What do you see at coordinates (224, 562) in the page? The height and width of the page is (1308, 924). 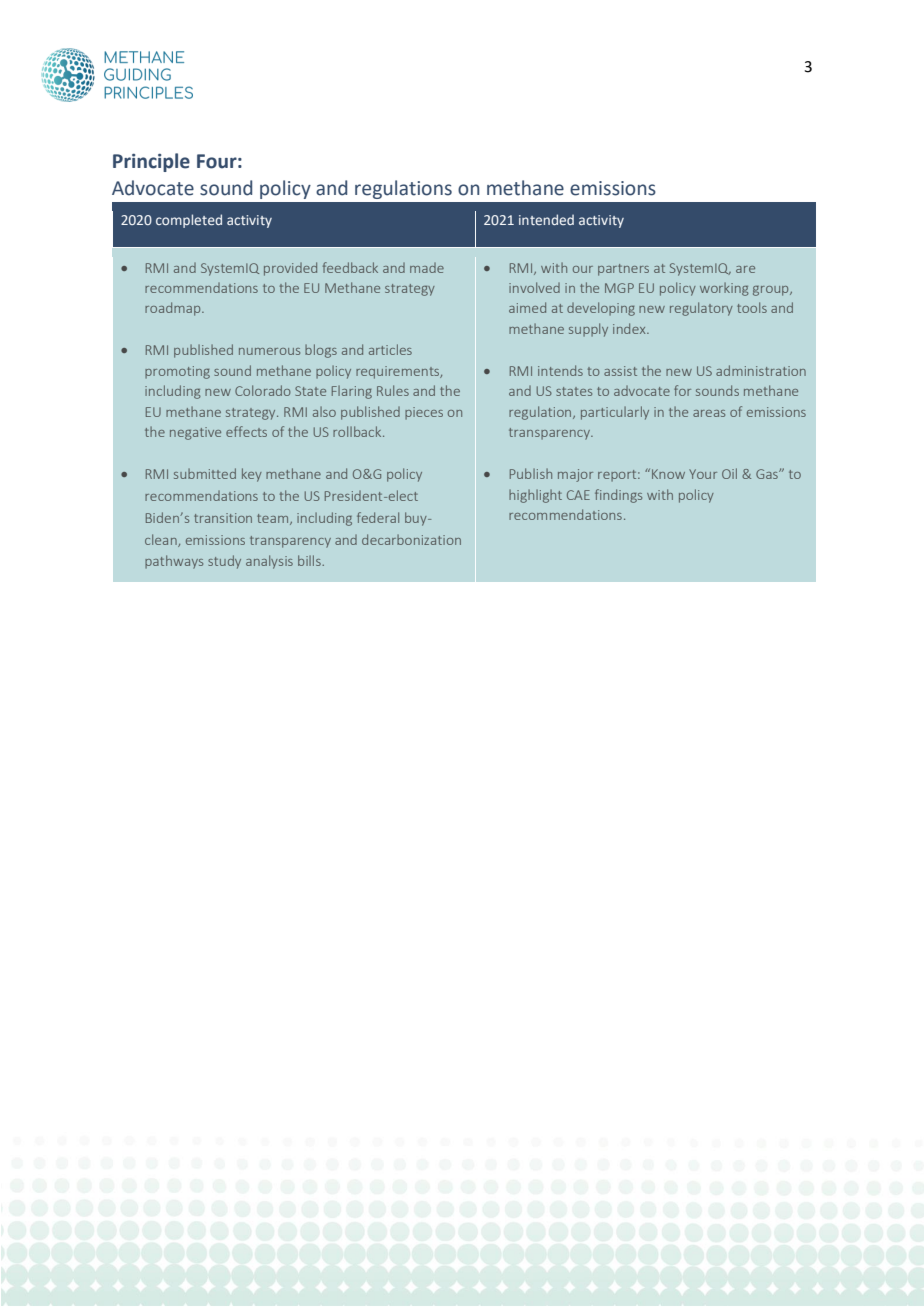 I see `study` at bounding box center [224, 562].
